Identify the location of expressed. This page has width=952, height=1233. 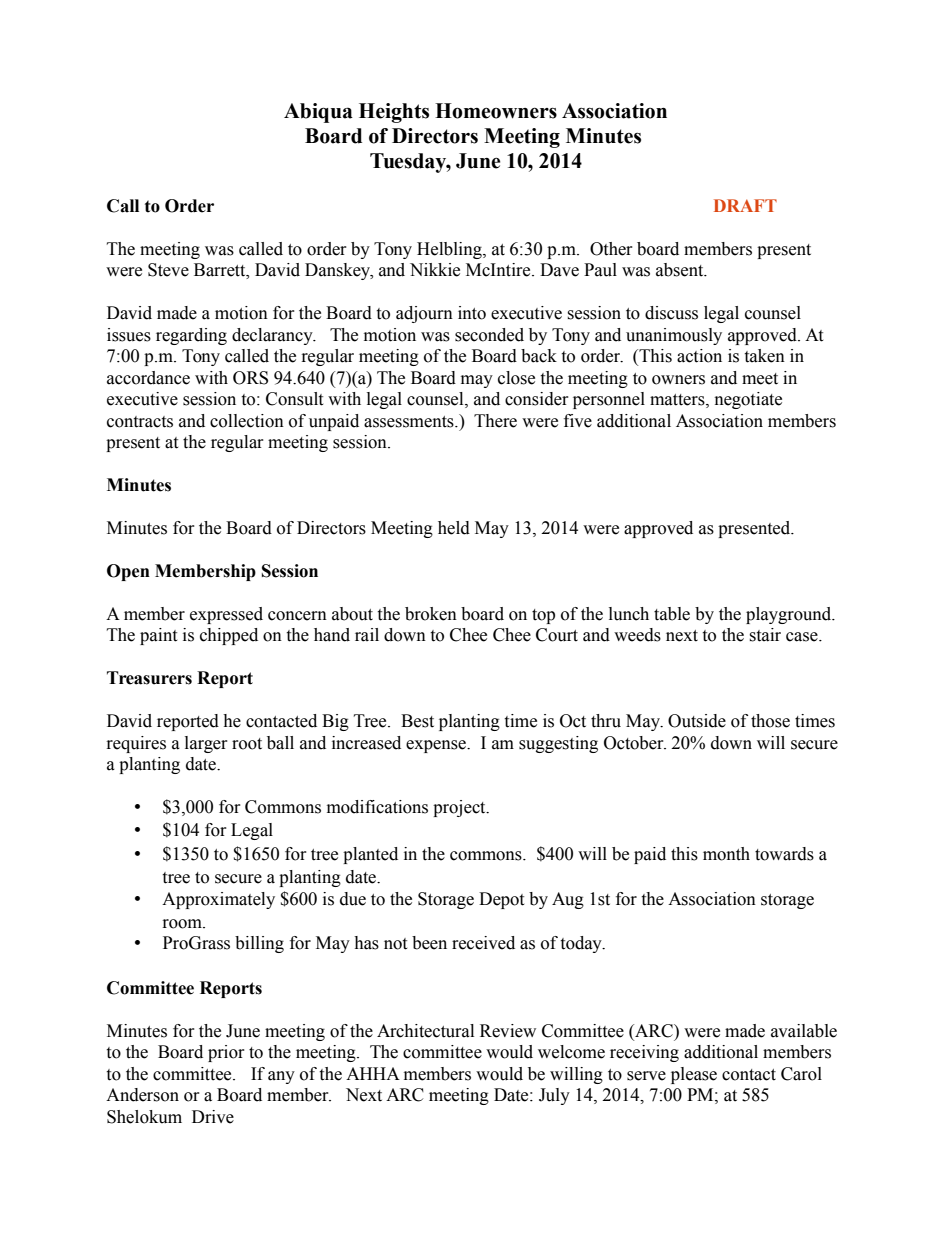
(226, 615).
